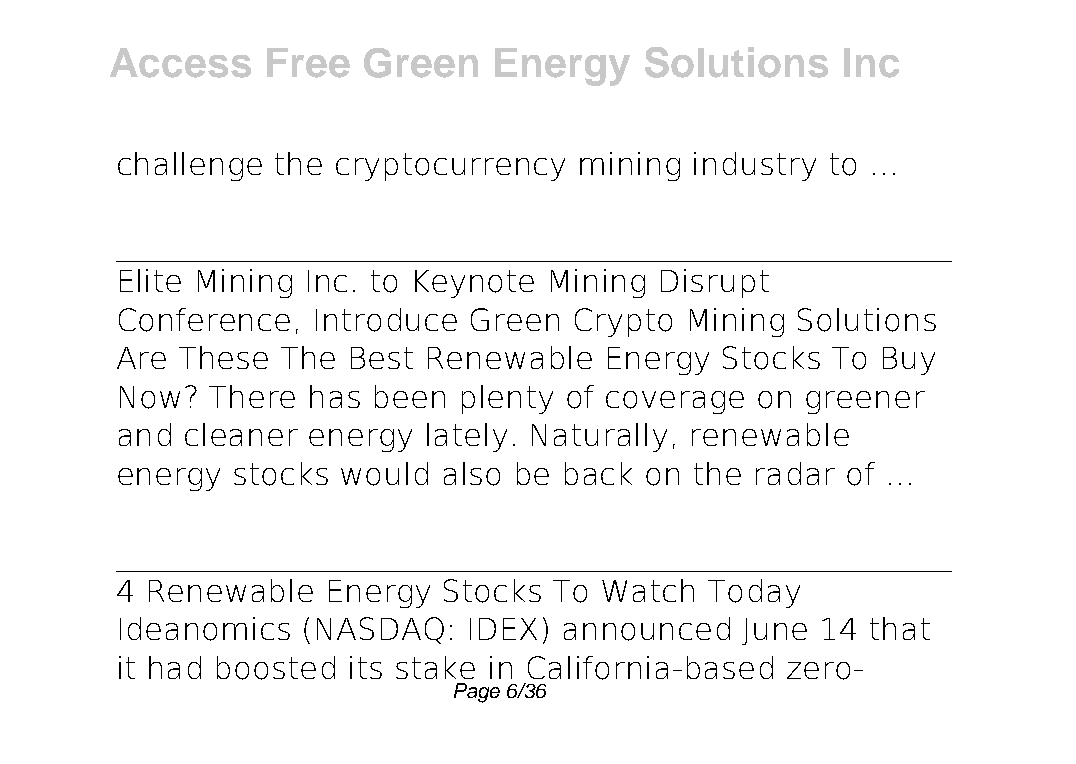 Image resolution: width=1076 pixels, height=764 pixels. I want to click on Keynote, so click(474, 284).
